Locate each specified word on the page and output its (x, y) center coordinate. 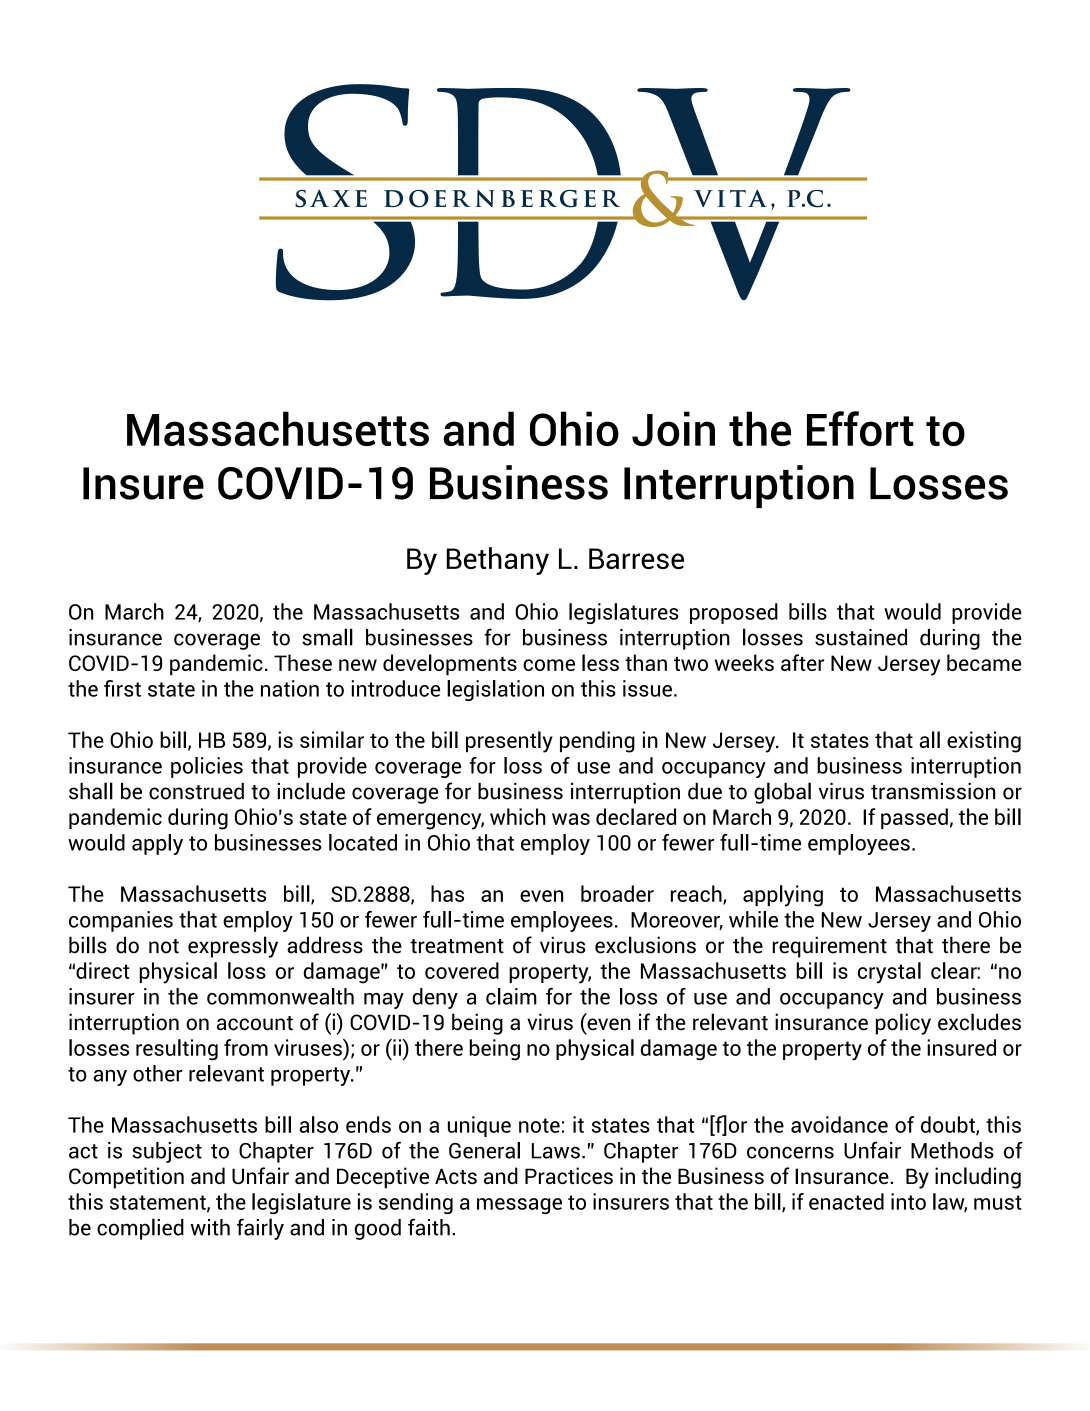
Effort (860, 428)
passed (914, 818)
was (571, 819)
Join (673, 428)
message (519, 1206)
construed (196, 791)
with (210, 1227)
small (327, 637)
